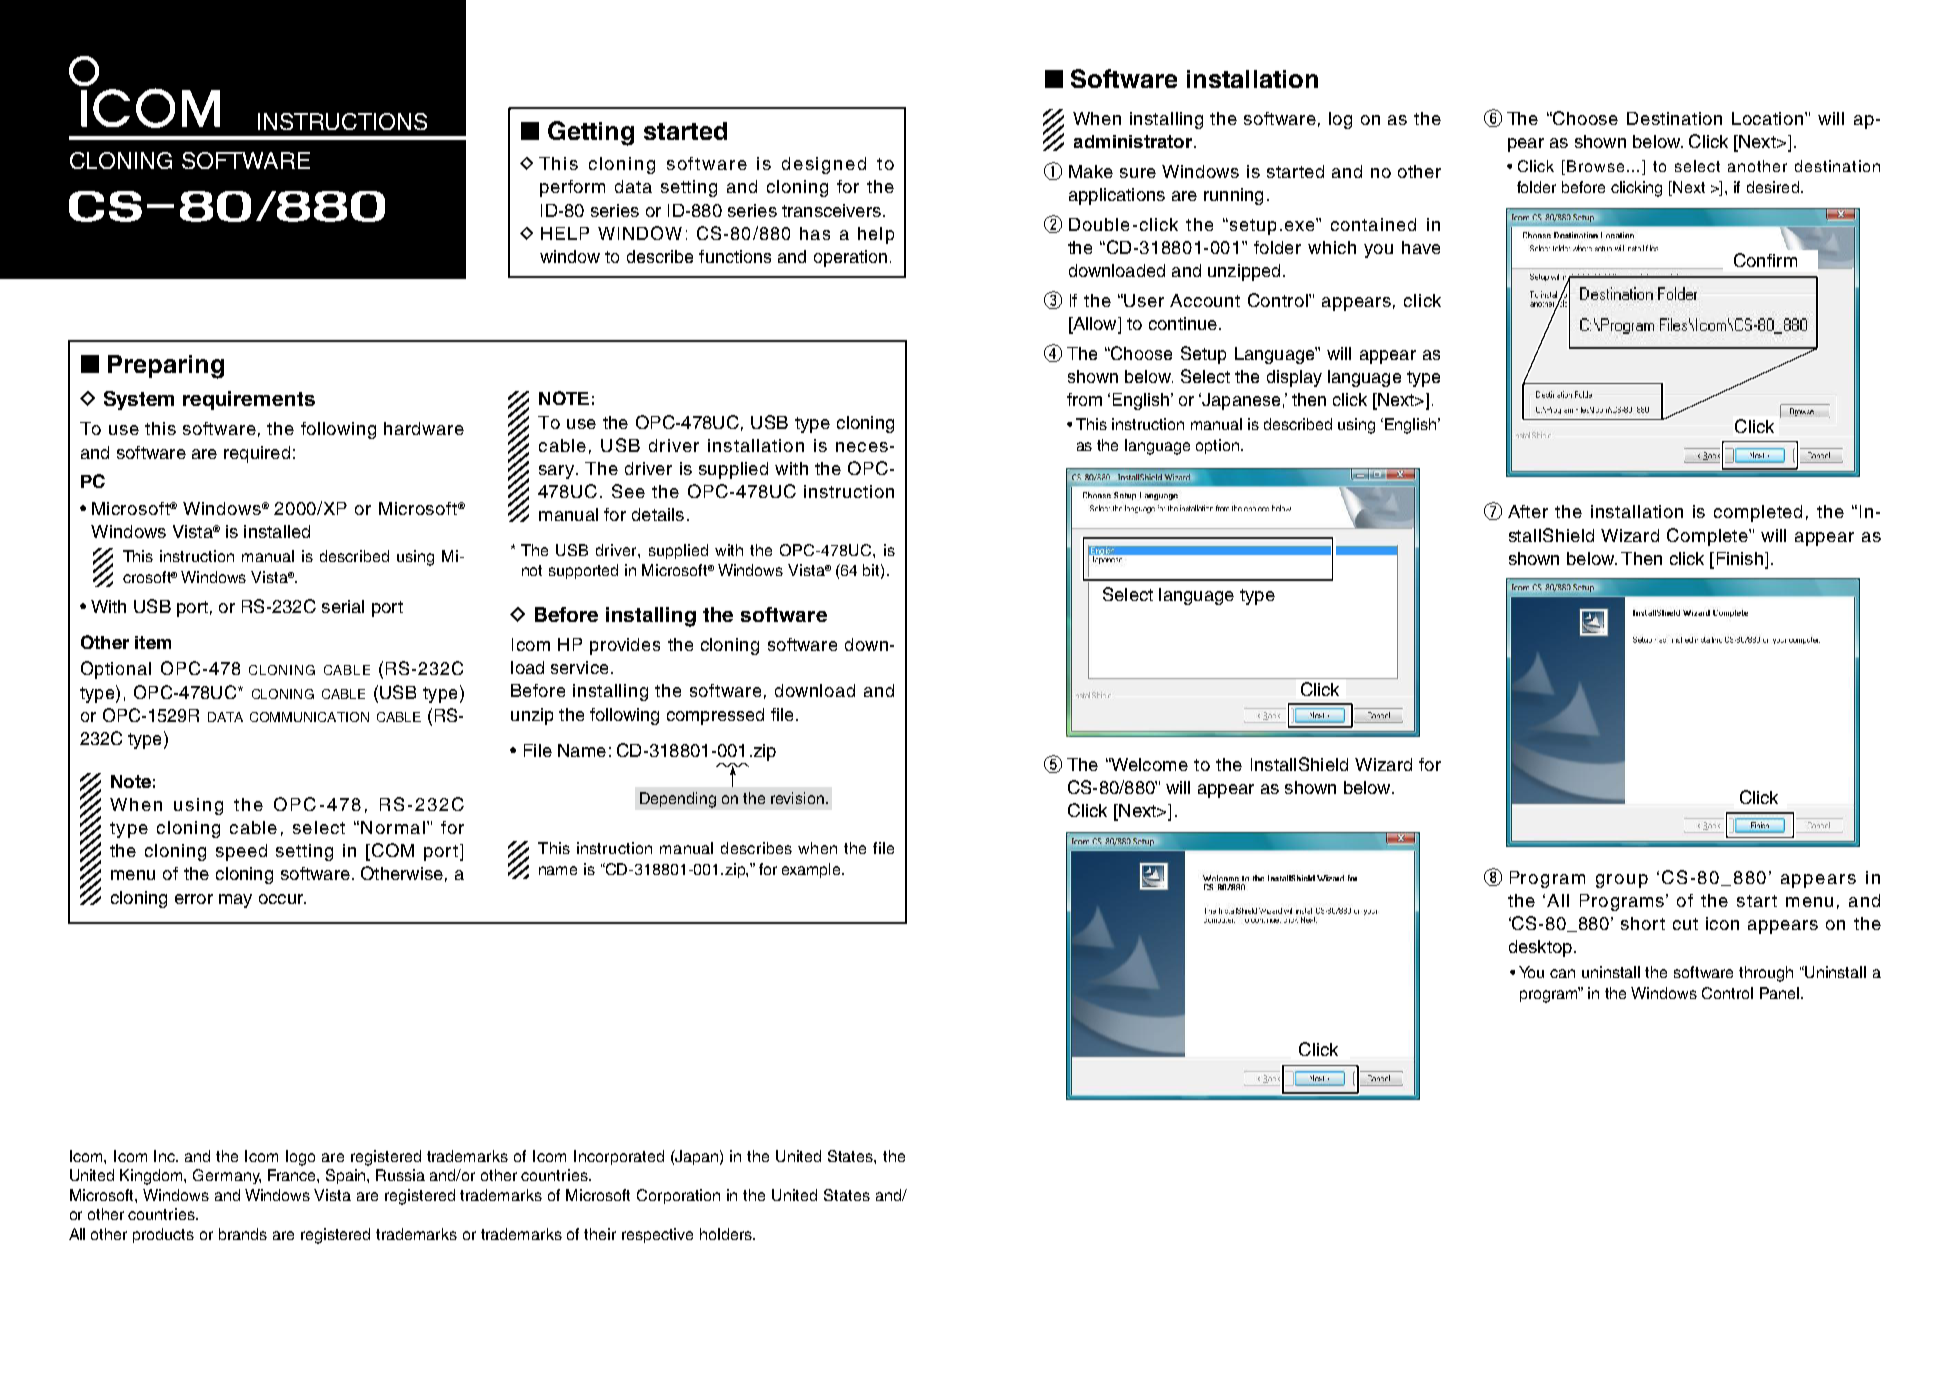  Describe the element at coordinates (400, 1175) in the screenshot. I see `Russia` at that location.
